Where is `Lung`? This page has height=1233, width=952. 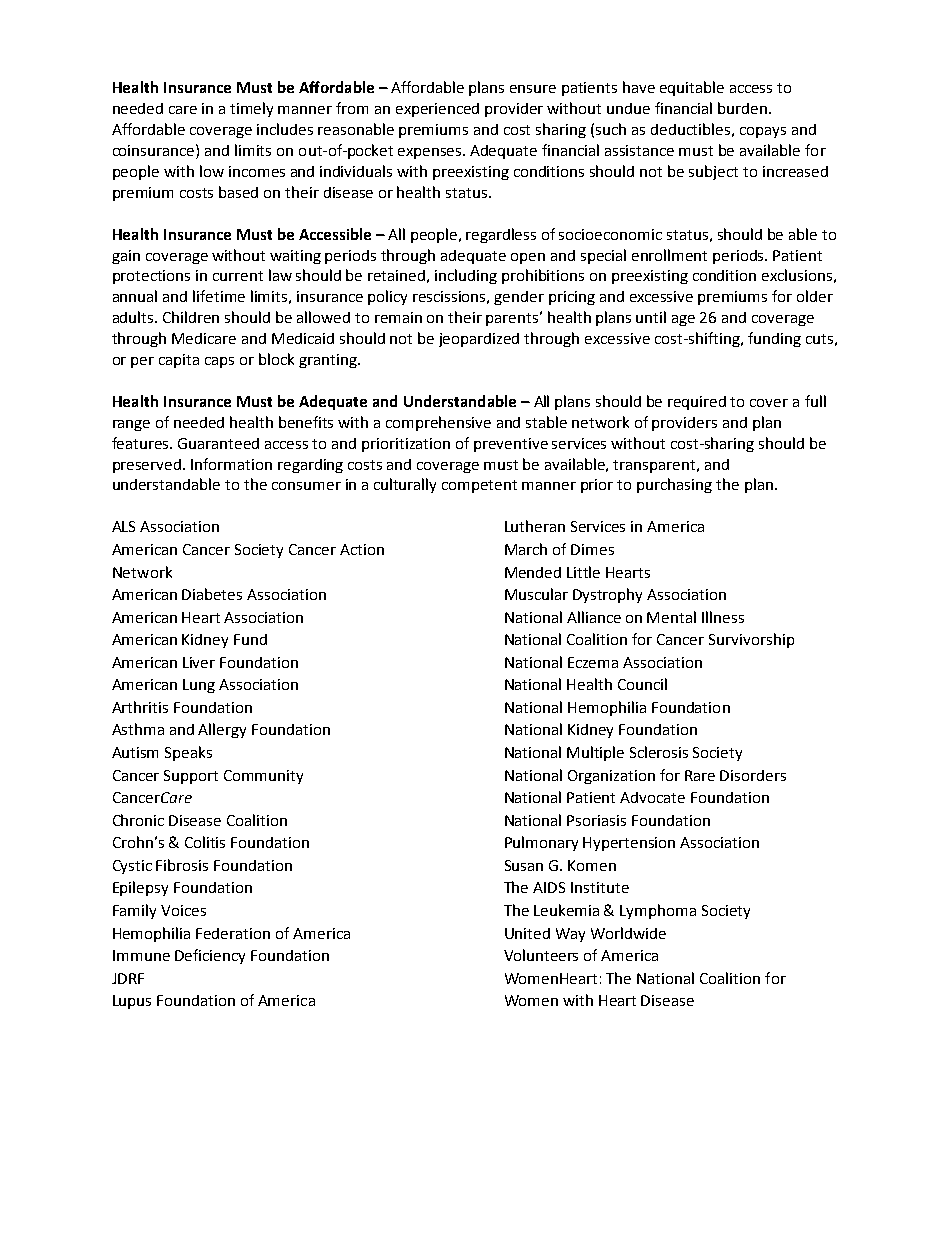 Lung is located at coordinates (199, 686).
